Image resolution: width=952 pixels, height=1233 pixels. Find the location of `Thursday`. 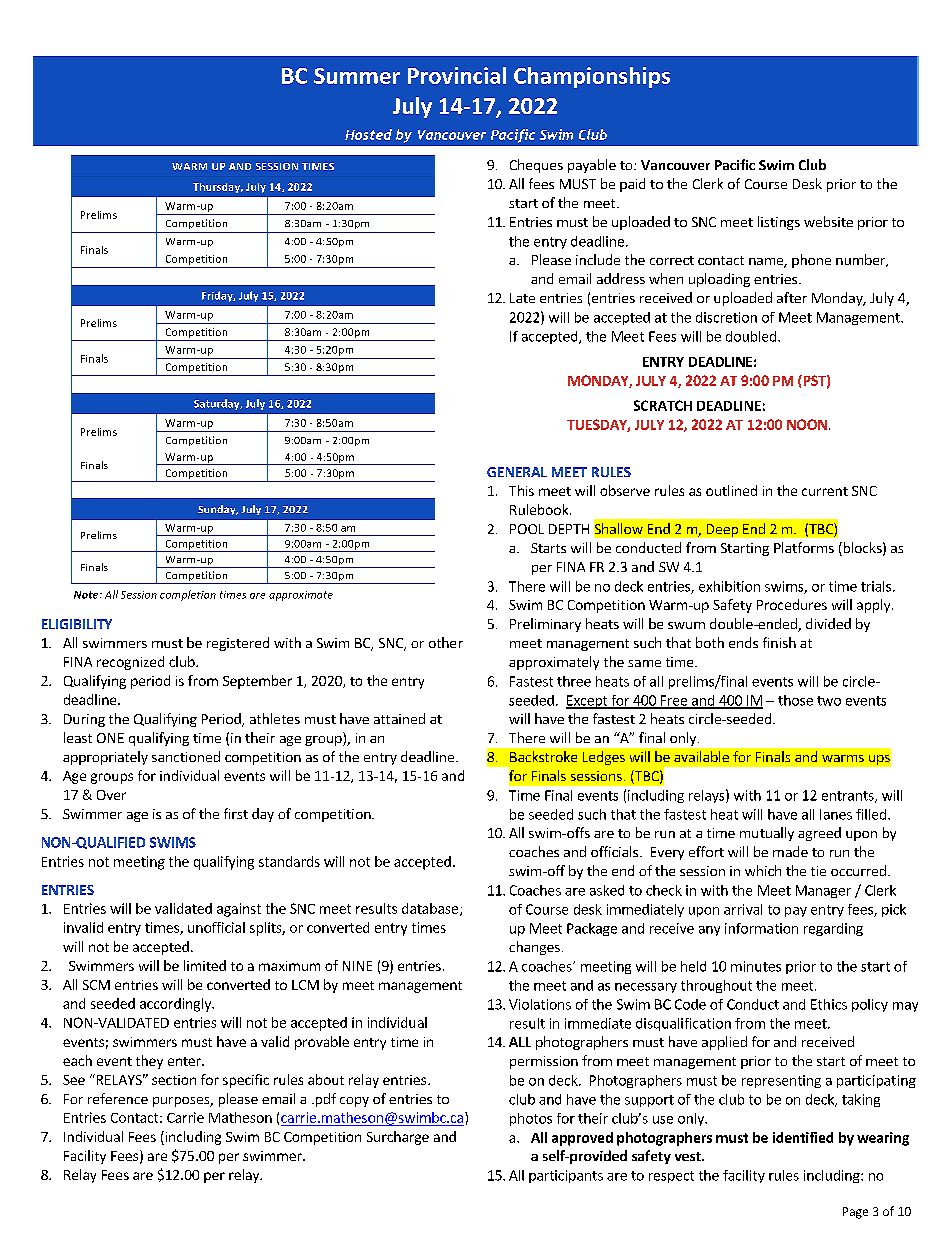

Thursday is located at coordinates (218, 188).
